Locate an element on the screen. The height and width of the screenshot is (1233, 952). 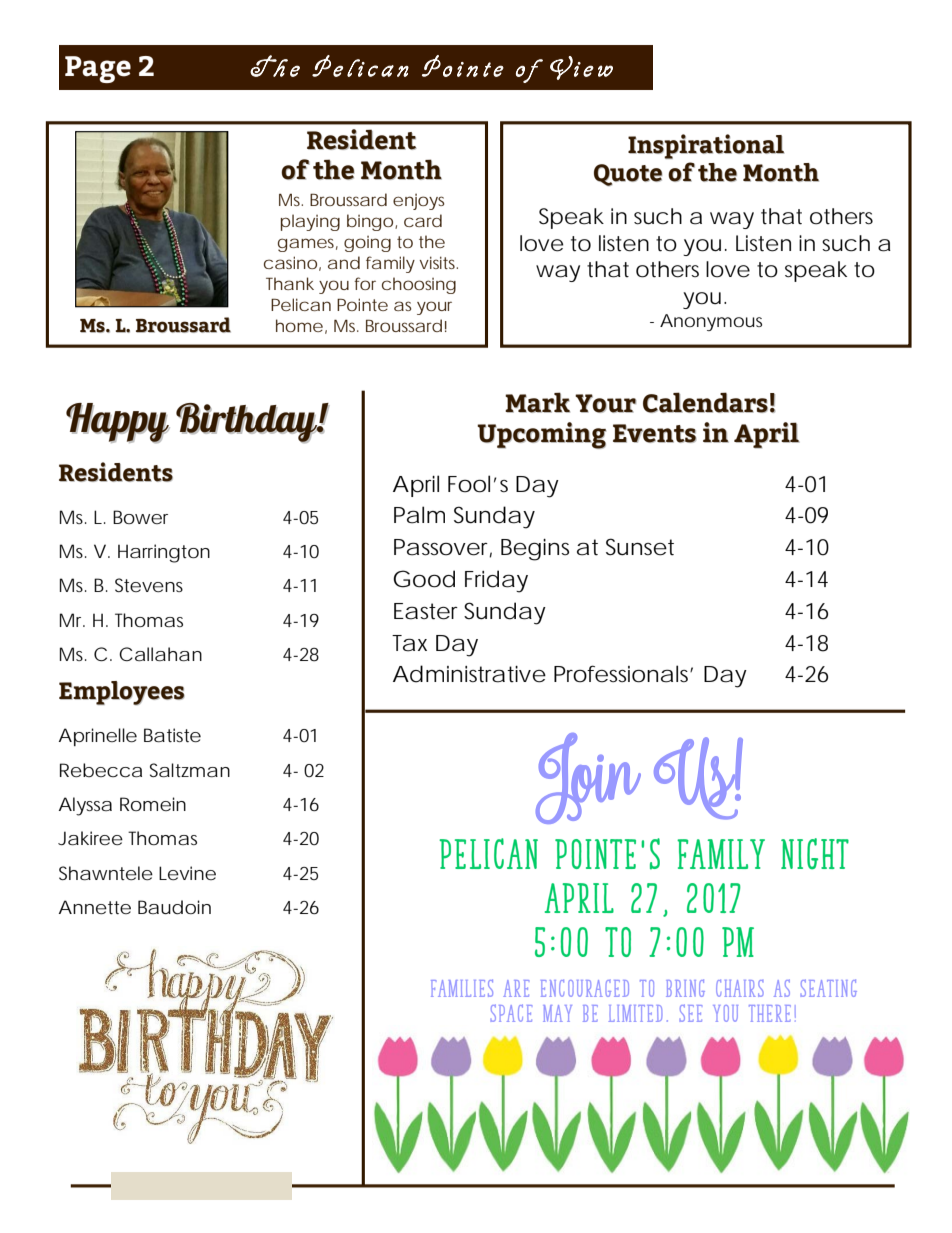
Annette is located at coordinates (95, 907).
